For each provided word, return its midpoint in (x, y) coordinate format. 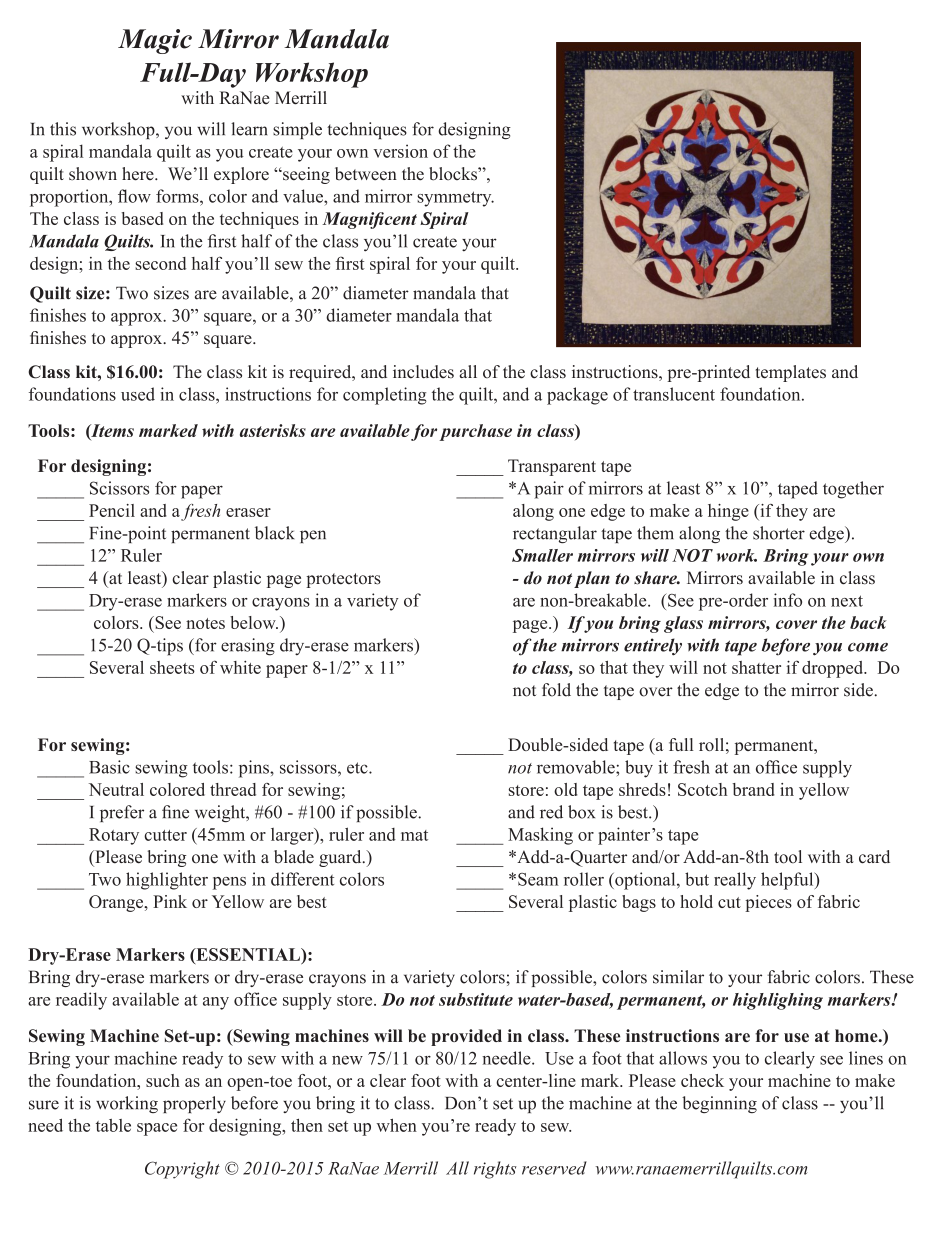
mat (414, 835)
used (138, 394)
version (400, 151)
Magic (155, 41)
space (157, 1129)
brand (753, 789)
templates (791, 373)
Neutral (116, 789)
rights (495, 1170)
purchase (475, 432)
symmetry (455, 199)
